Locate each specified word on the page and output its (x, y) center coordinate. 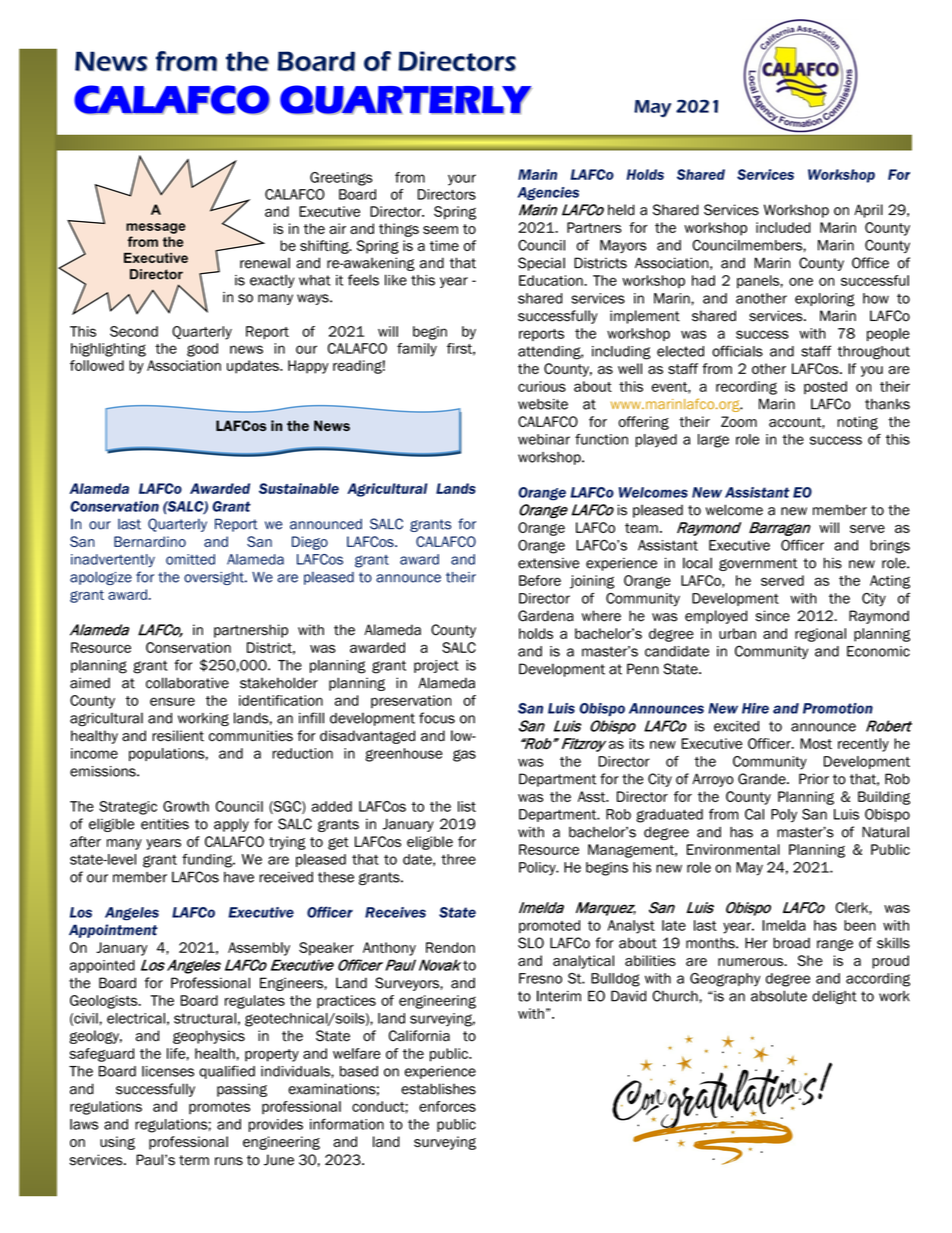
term (194, 1160)
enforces (447, 1106)
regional (820, 635)
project (436, 666)
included (783, 227)
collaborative (187, 683)
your (462, 180)
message (156, 228)
